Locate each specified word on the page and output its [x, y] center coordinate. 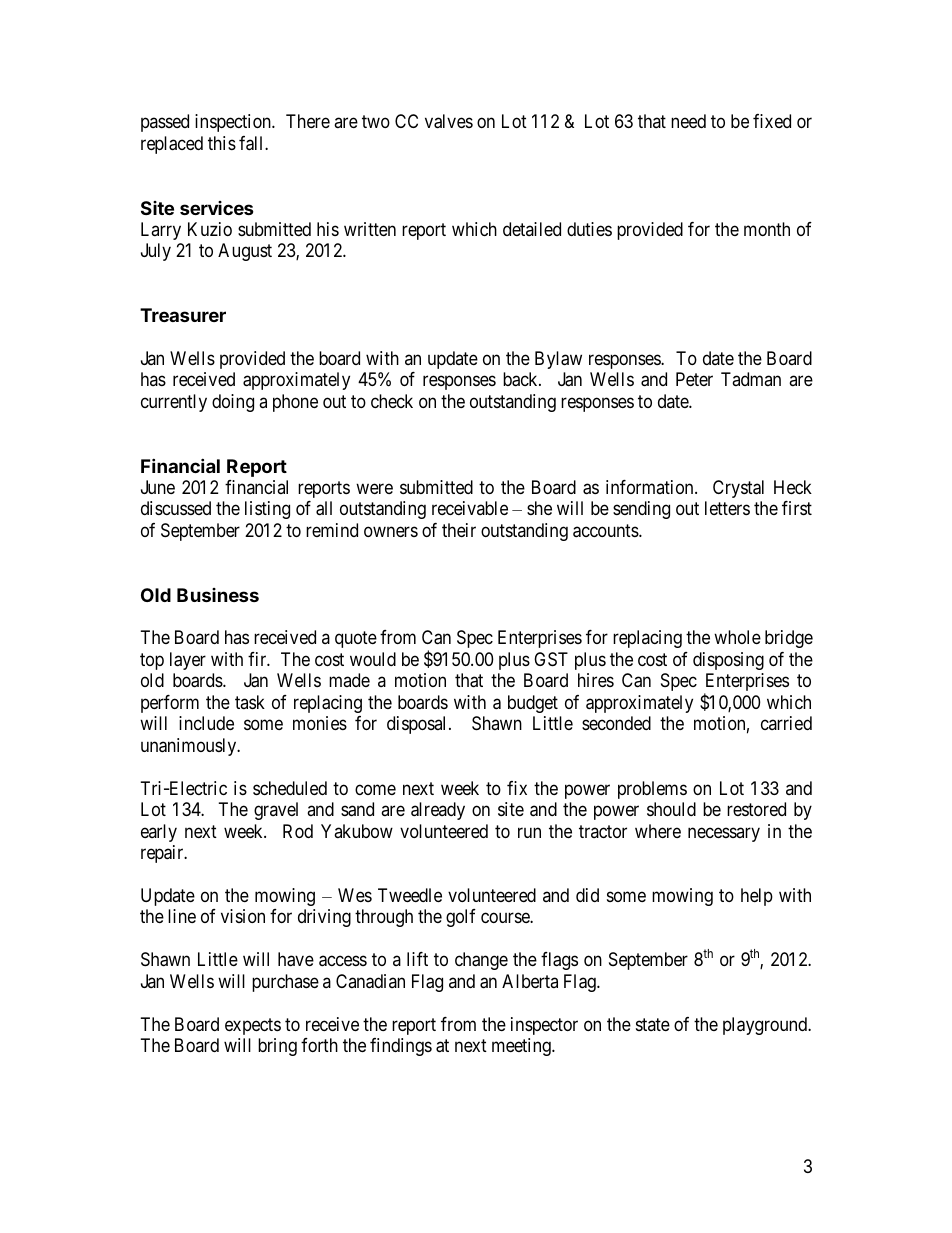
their [459, 530]
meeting [522, 1047]
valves [449, 121]
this [222, 143]
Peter [694, 379]
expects [253, 1026]
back [521, 379]
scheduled [290, 788]
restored [756, 809]
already [438, 811]
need [688, 121]
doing [233, 403]
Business [218, 595]
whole [737, 637]
